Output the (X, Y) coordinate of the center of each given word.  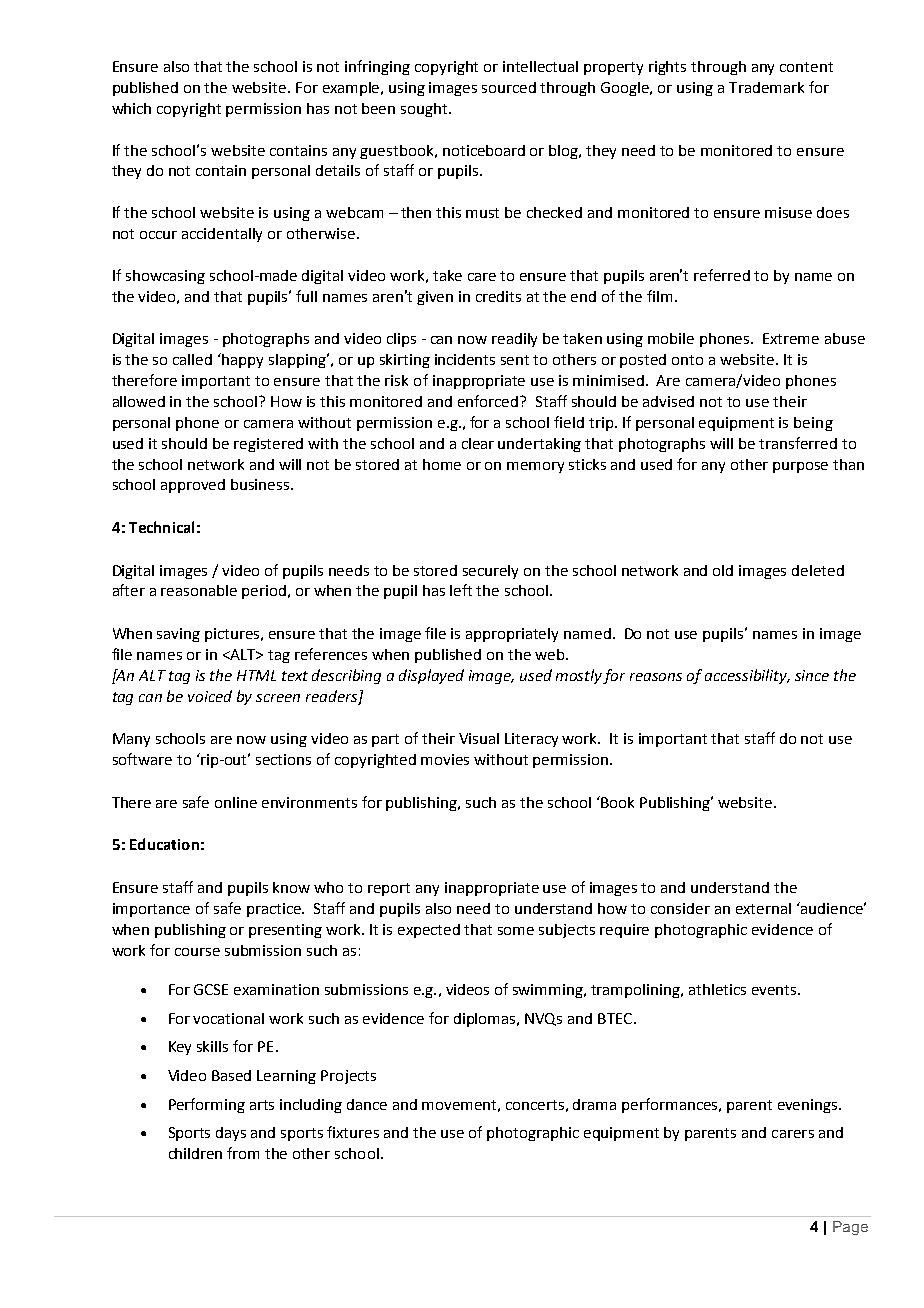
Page (850, 1228)
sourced (509, 87)
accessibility (747, 676)
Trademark (766, 87)
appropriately (512, 635)
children (195, 1153)
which (131, 108)
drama (594, 1104)
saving (178, 635)
